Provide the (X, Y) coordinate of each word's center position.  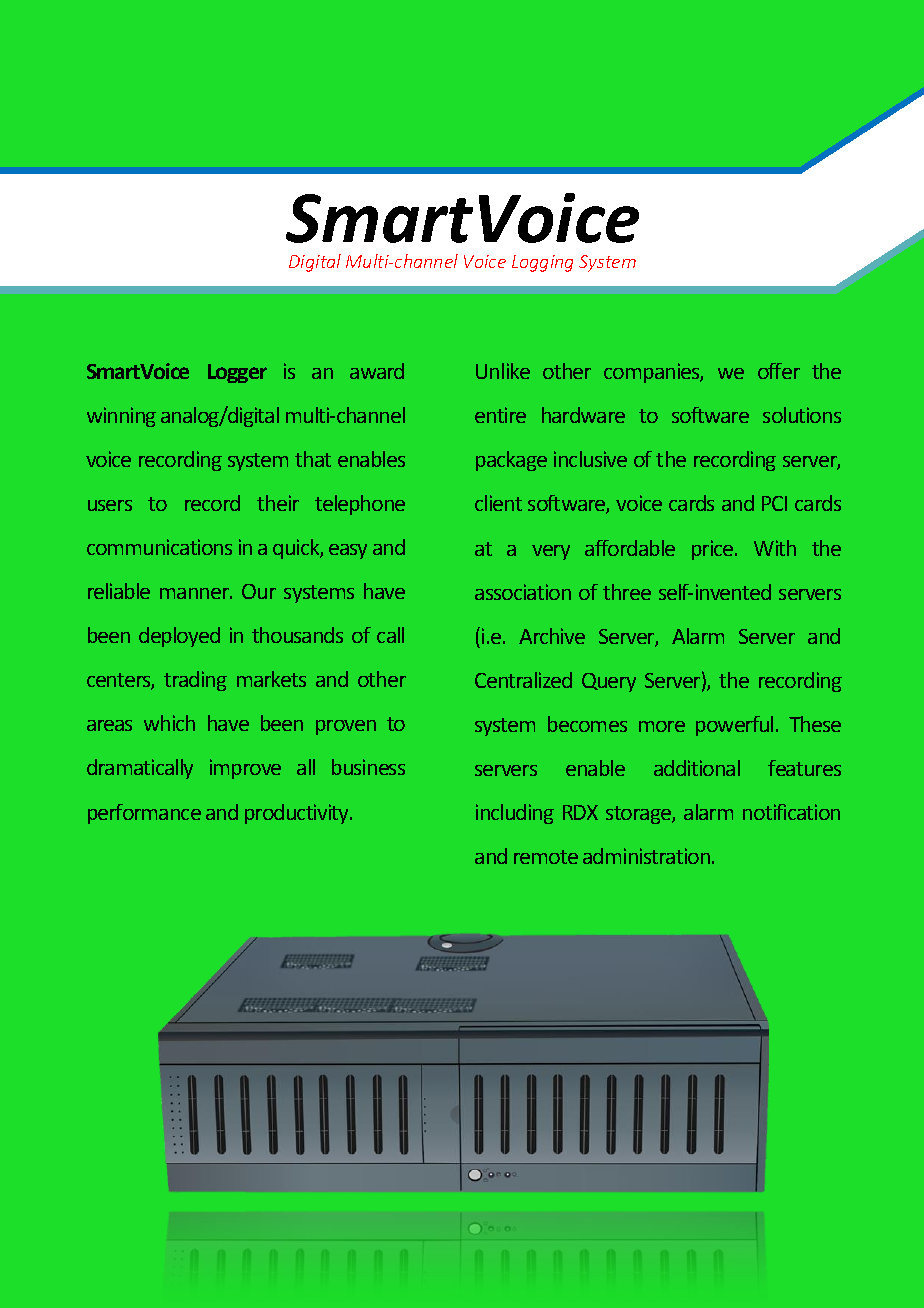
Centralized (523, 680)
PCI (774, 503)
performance (144, 814)
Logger (237, 373)
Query (609, 682)
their (278, 503)
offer (779, 371)
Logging (542, 263)
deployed (179, 637)
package (511, 461)
